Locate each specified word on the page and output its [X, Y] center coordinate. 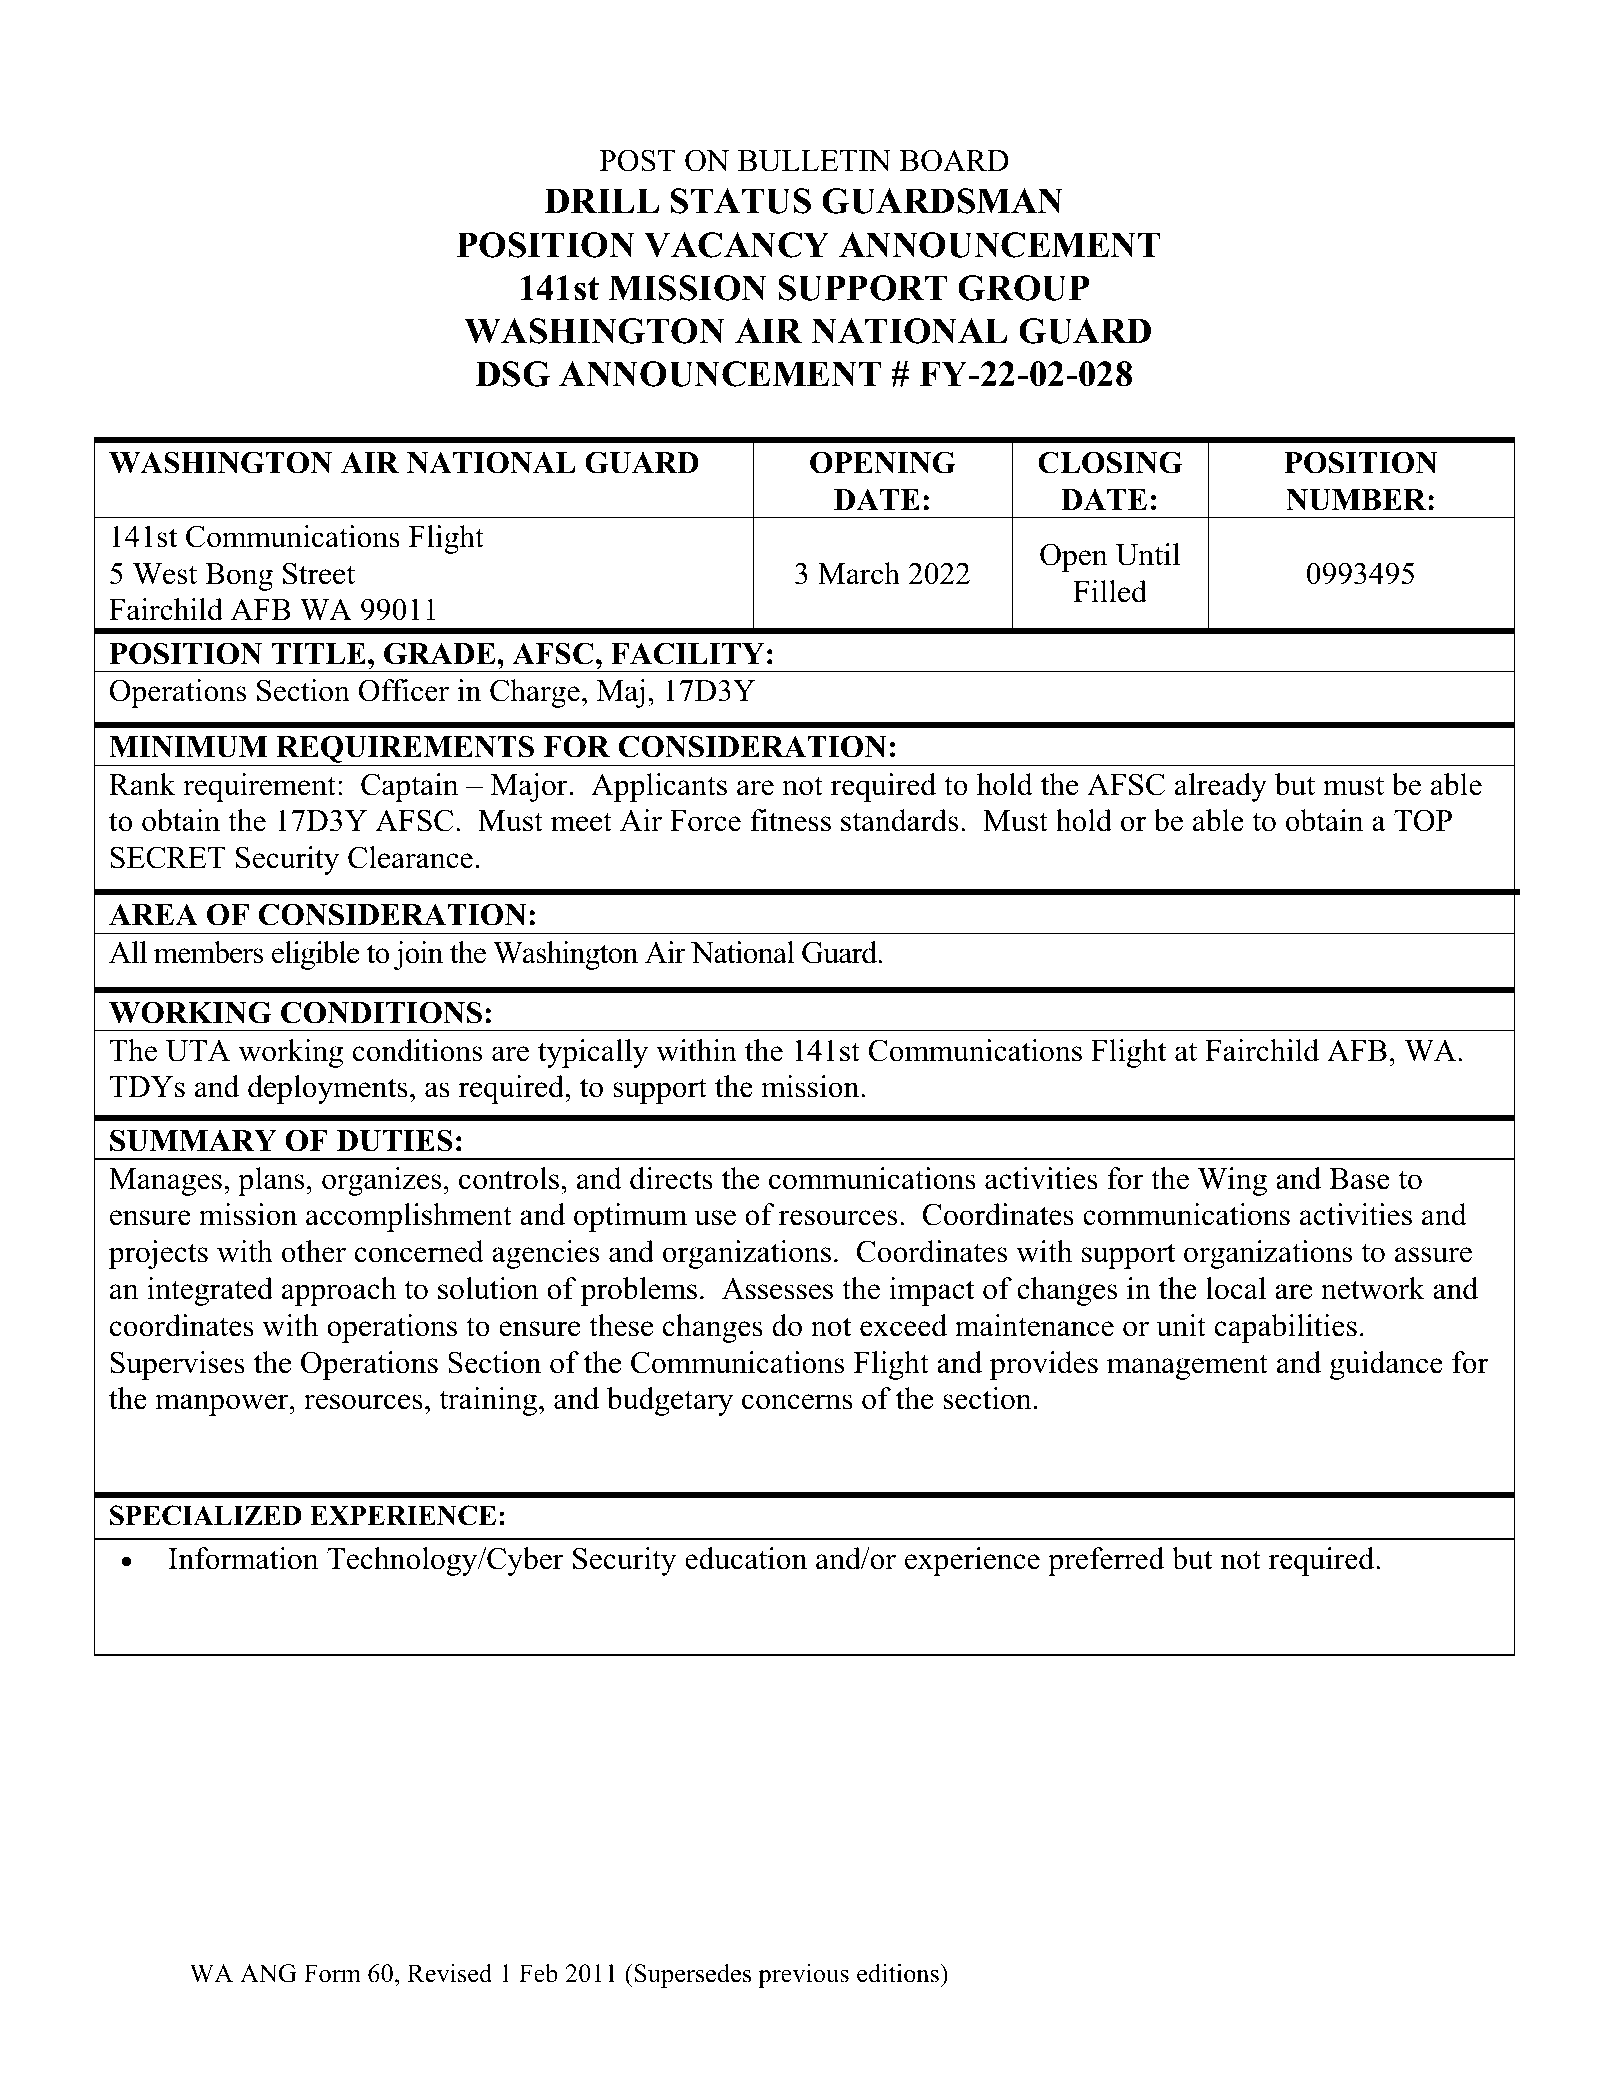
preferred [1106, 1561]
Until [1148, 554]
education [746, 1558]
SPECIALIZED [206, 1515]
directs [671, 1178]
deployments [328, 1089]
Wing [1232, 1181]
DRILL [601, 200]
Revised [449, 1973]
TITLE [319, 653]
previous [803, 1975]
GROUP [1024, 288]
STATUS [741, 201]
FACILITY [687, 653]
